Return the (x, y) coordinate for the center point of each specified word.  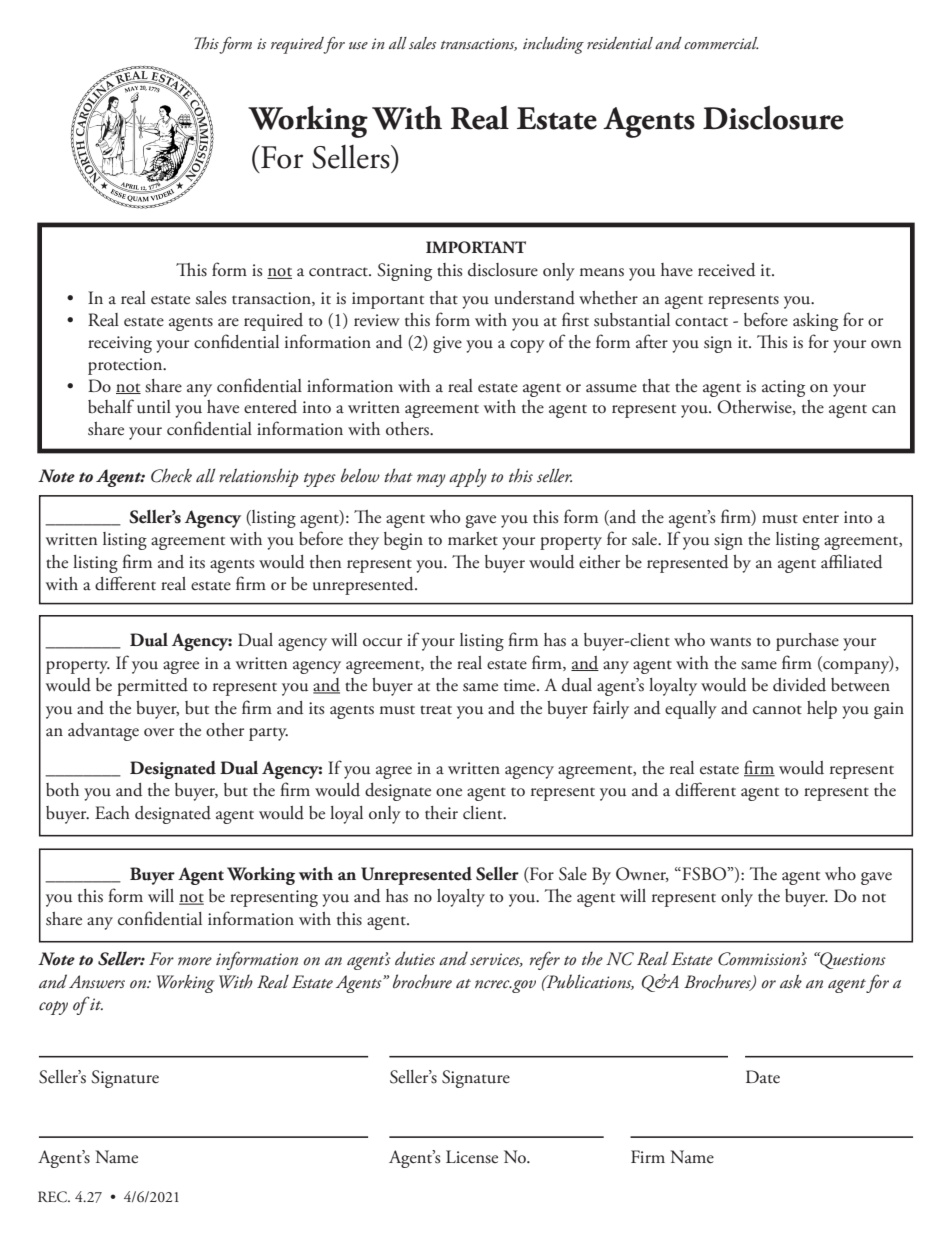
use (358, 45)
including (553, 45)
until (154, 407)
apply (468, 478)
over (159, 732)
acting (783, 388)
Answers (97, 982)
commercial (721, 43)
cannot (777, 710)
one (449, 792)
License (472, 1157)
